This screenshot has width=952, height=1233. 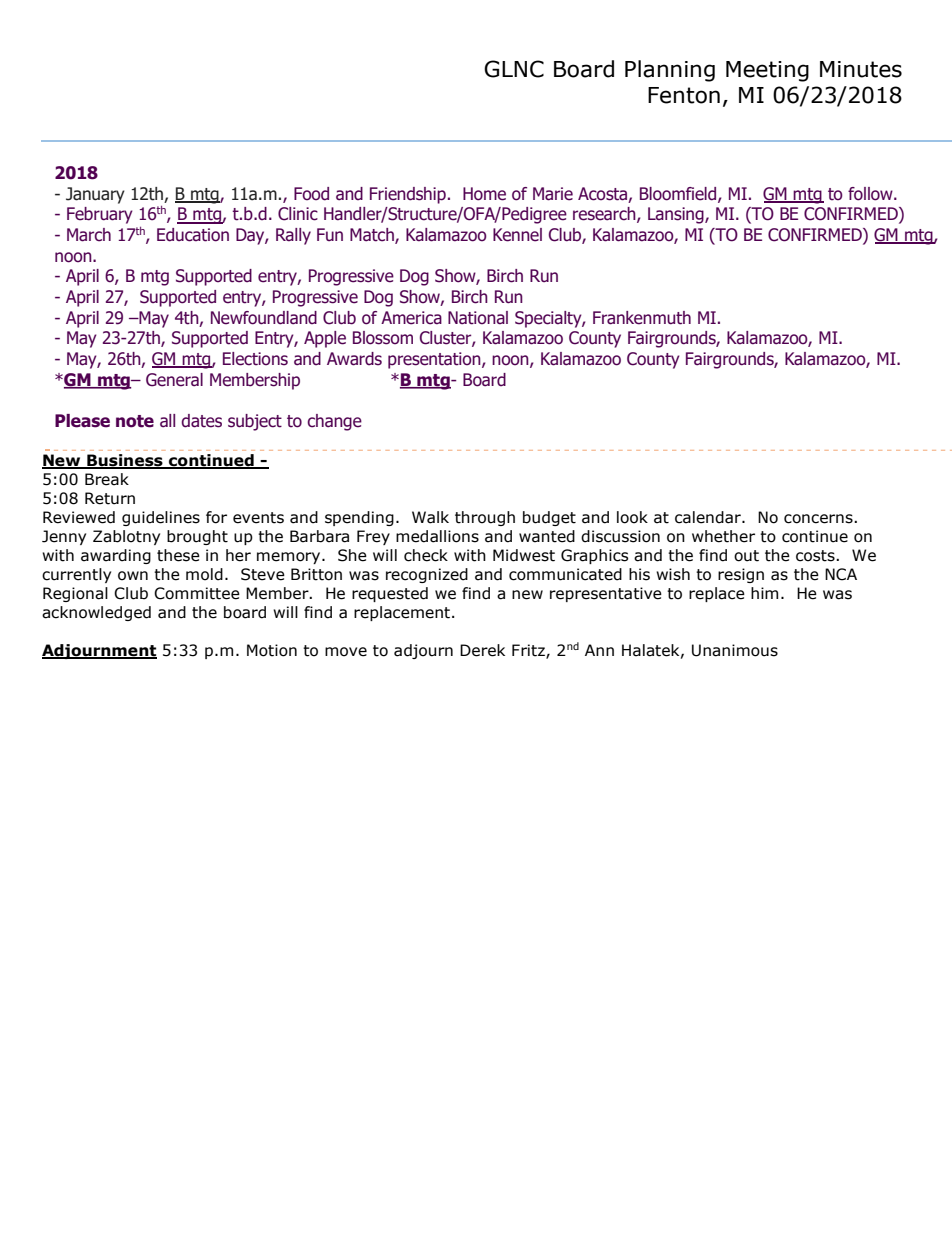 I want to click on concerns, so click(x=819, y=519).
